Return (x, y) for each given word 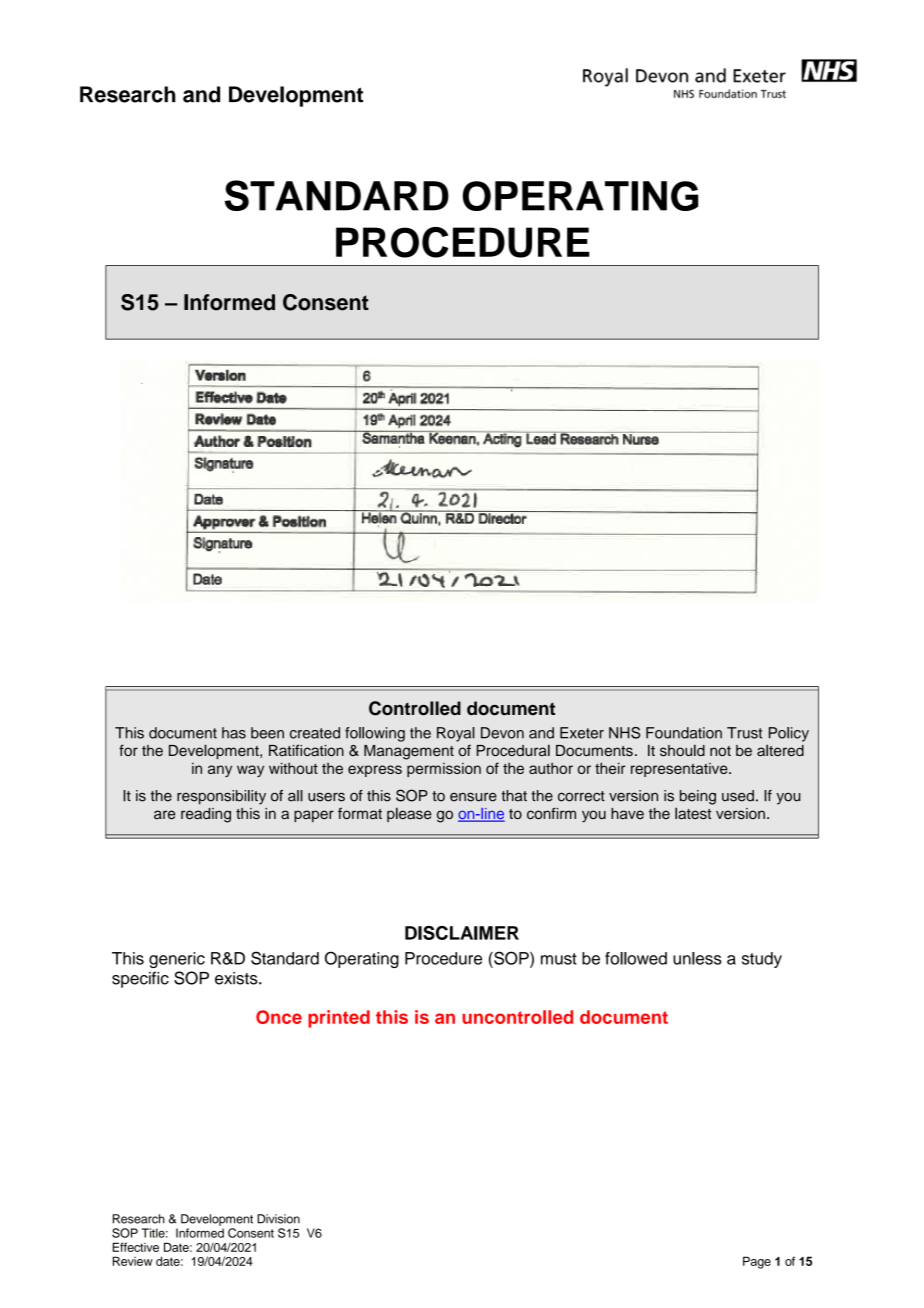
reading (206, 815)
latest (693, 813)
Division (278, 1219)
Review (133, 1261)
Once (279, 1017)
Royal (456, 734)
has (234, 733)
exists (237, 978)
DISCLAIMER (462, 933)
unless (697, 958)
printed (339, 1019)
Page (757, 1262)
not (720, 751)
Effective (136, 1247)
